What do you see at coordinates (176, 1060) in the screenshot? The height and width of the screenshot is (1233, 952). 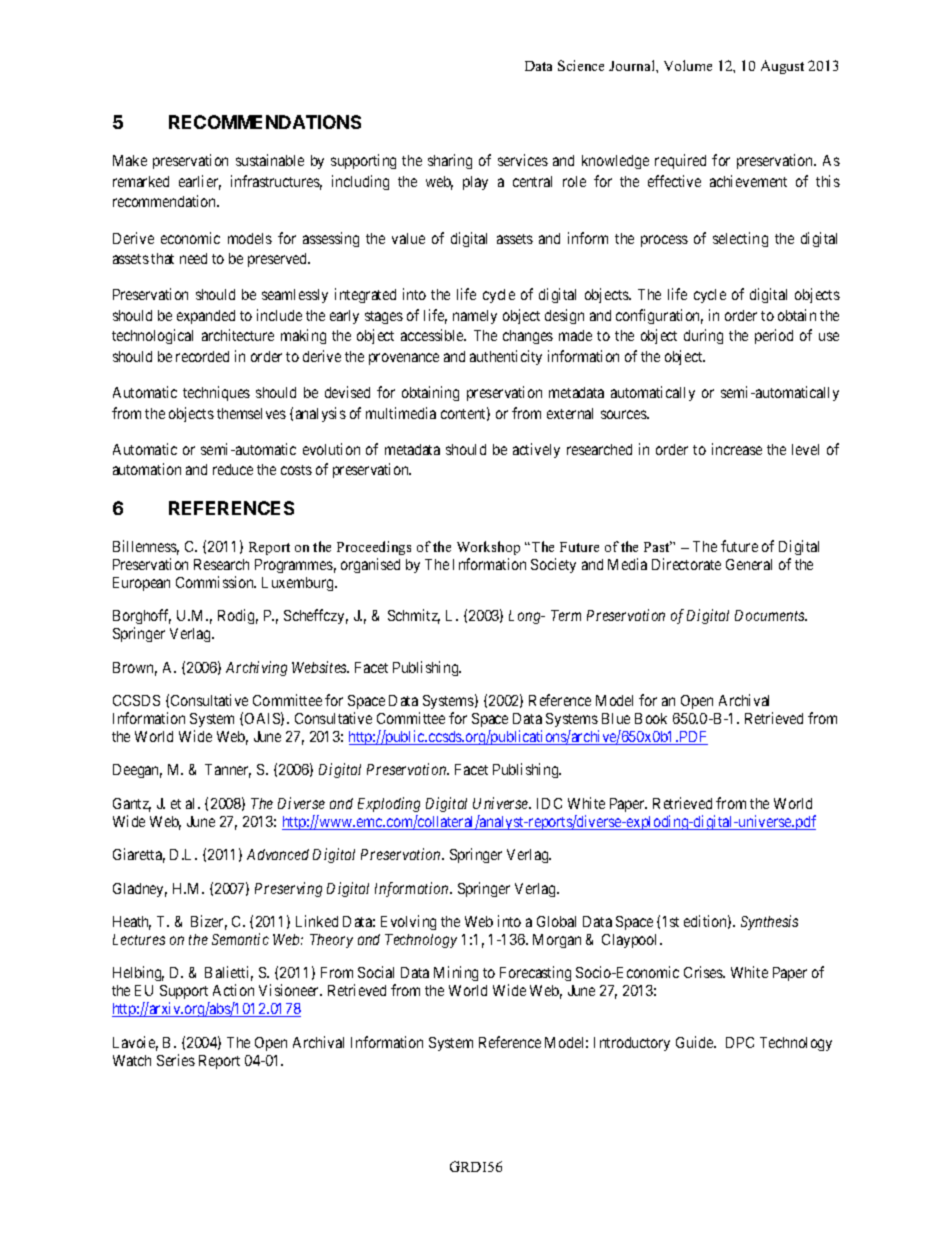 I see `Series` at bounding box center [176, 1060].
